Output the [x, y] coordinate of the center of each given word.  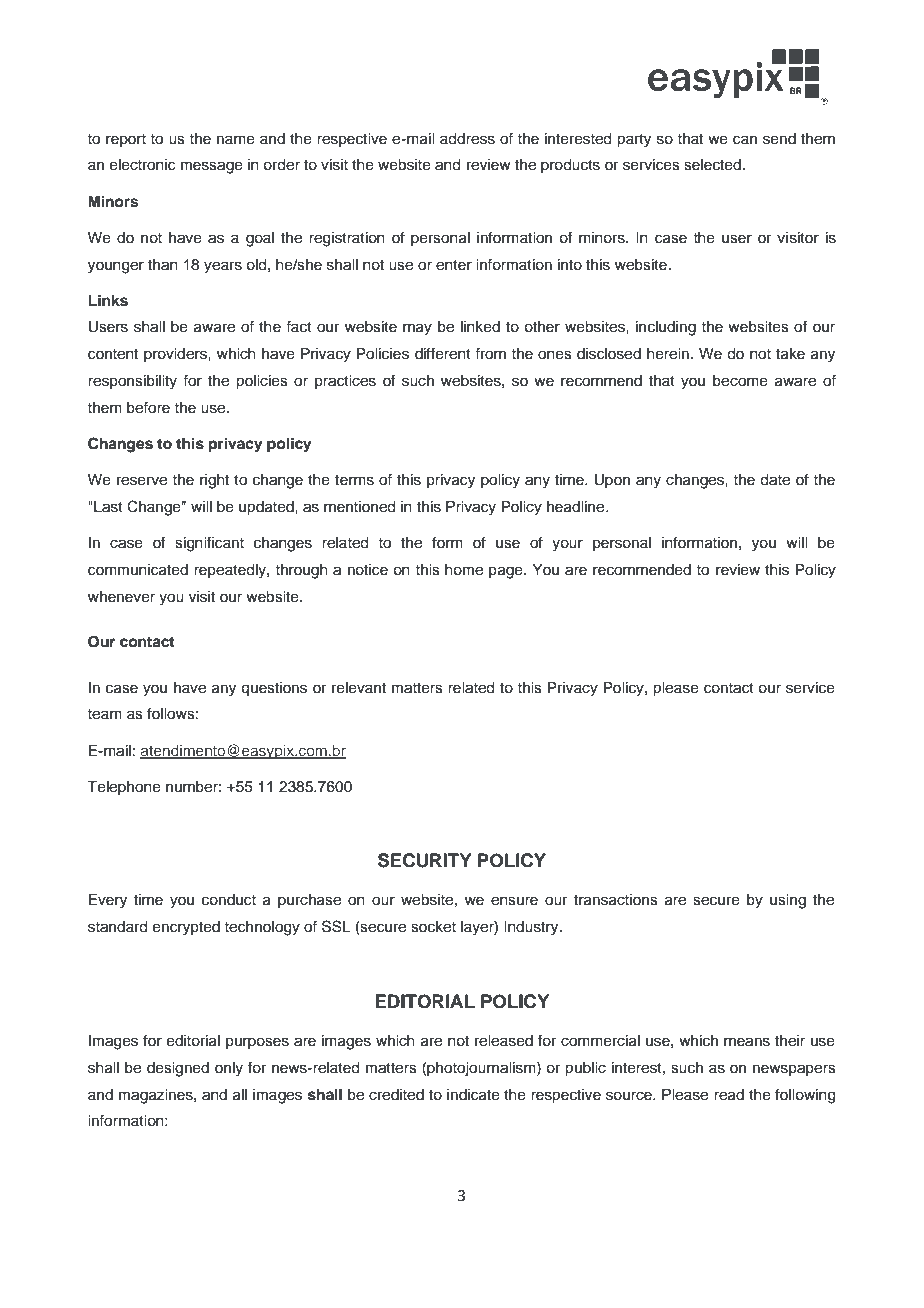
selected [712, 165]
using [788, 901]
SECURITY [424, 860]
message [212, 167]
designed [178, 1069]
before [148, 407]
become [740, 381]
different [443, 353]
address [467, 139]
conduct [229, 900]
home [464, 570]
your [567, 545]
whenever [121, 597]
